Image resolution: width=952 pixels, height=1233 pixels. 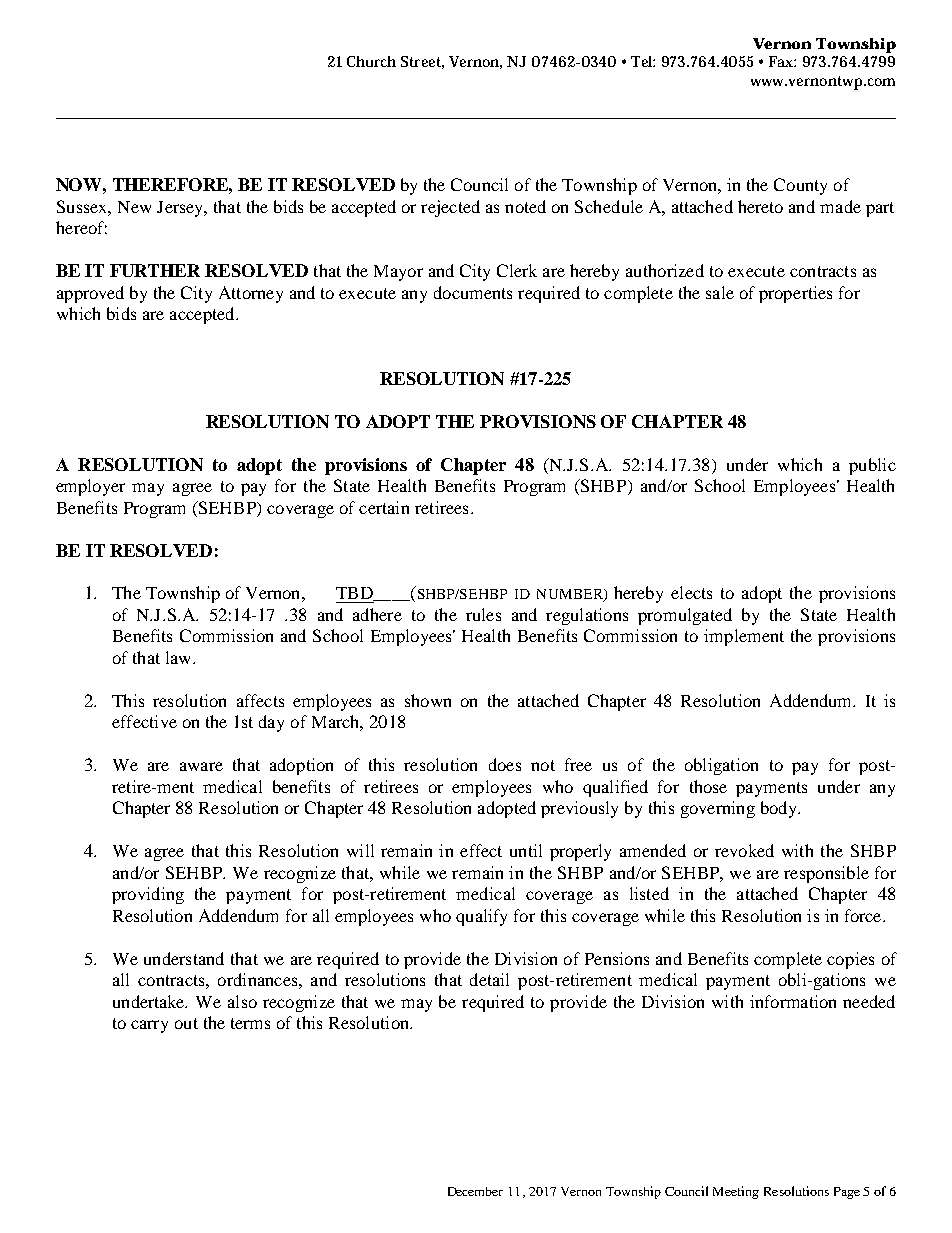 What do you see at coordinates (782, 61) in the screenshot?
I see `Fax` at bounding box center [782, 61].
